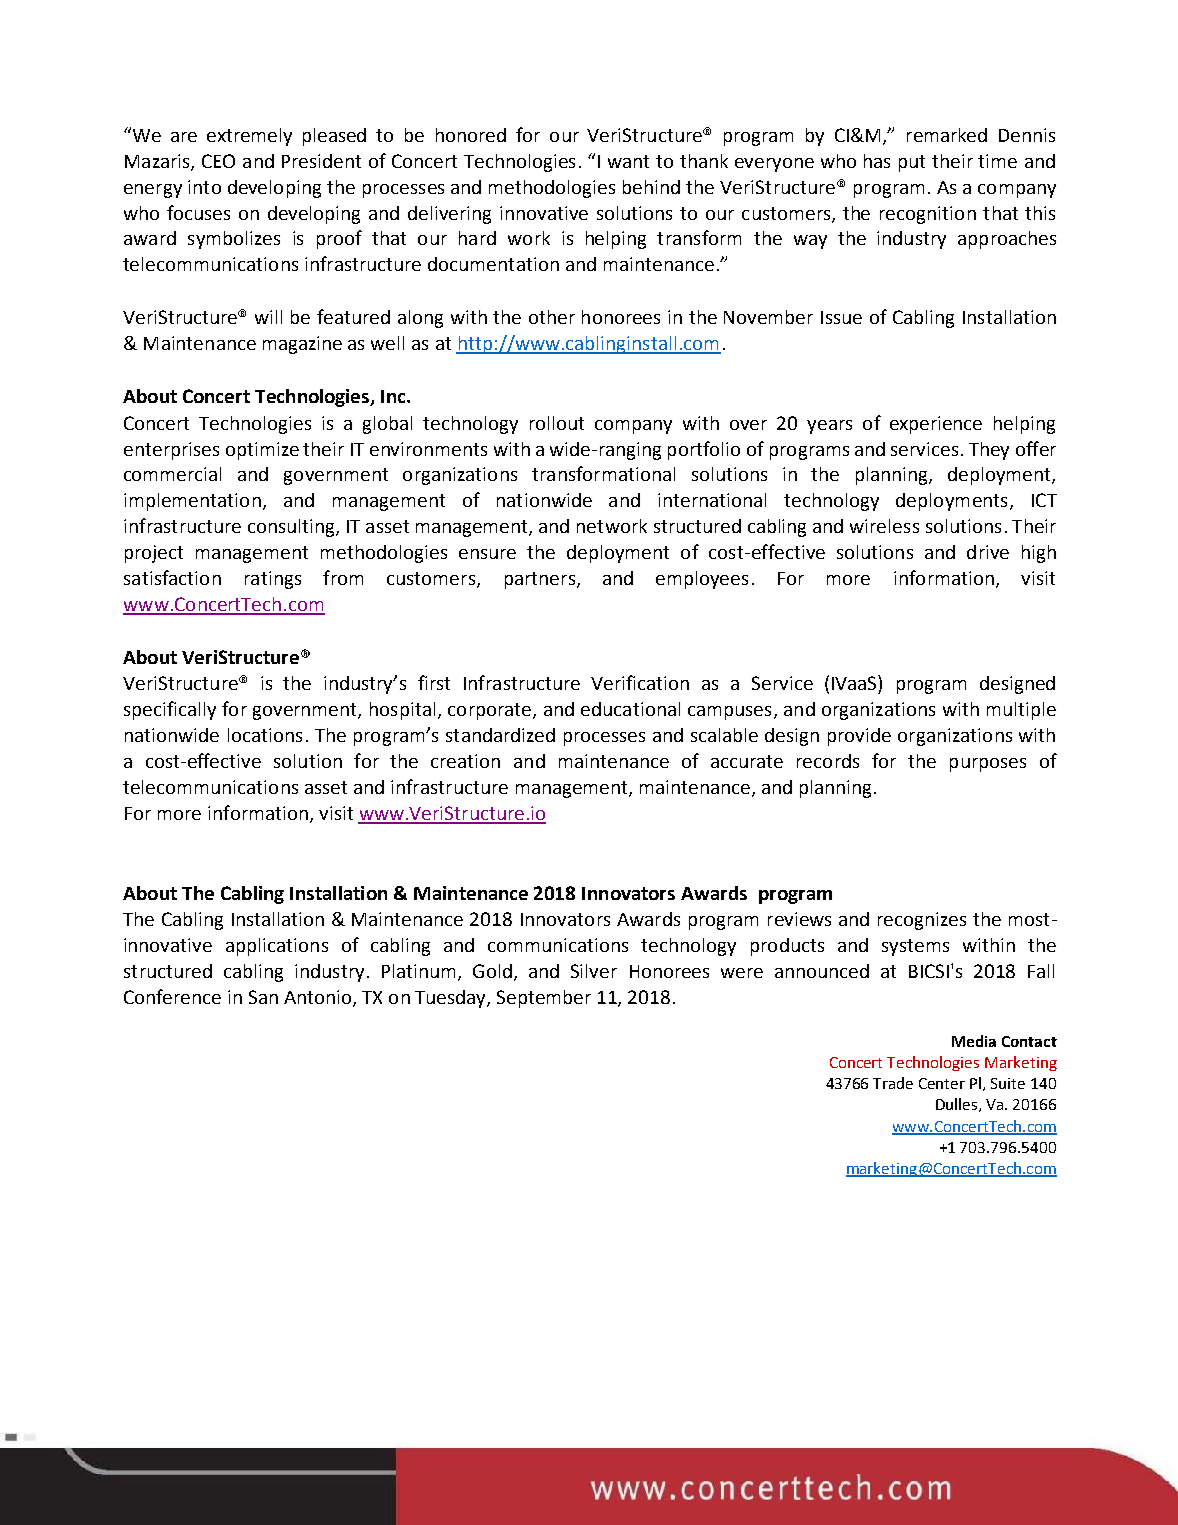 This image has width=1178, height=1525. Describe the element at coordinates (218, 161) in the image. I see `CEO` at that location.
